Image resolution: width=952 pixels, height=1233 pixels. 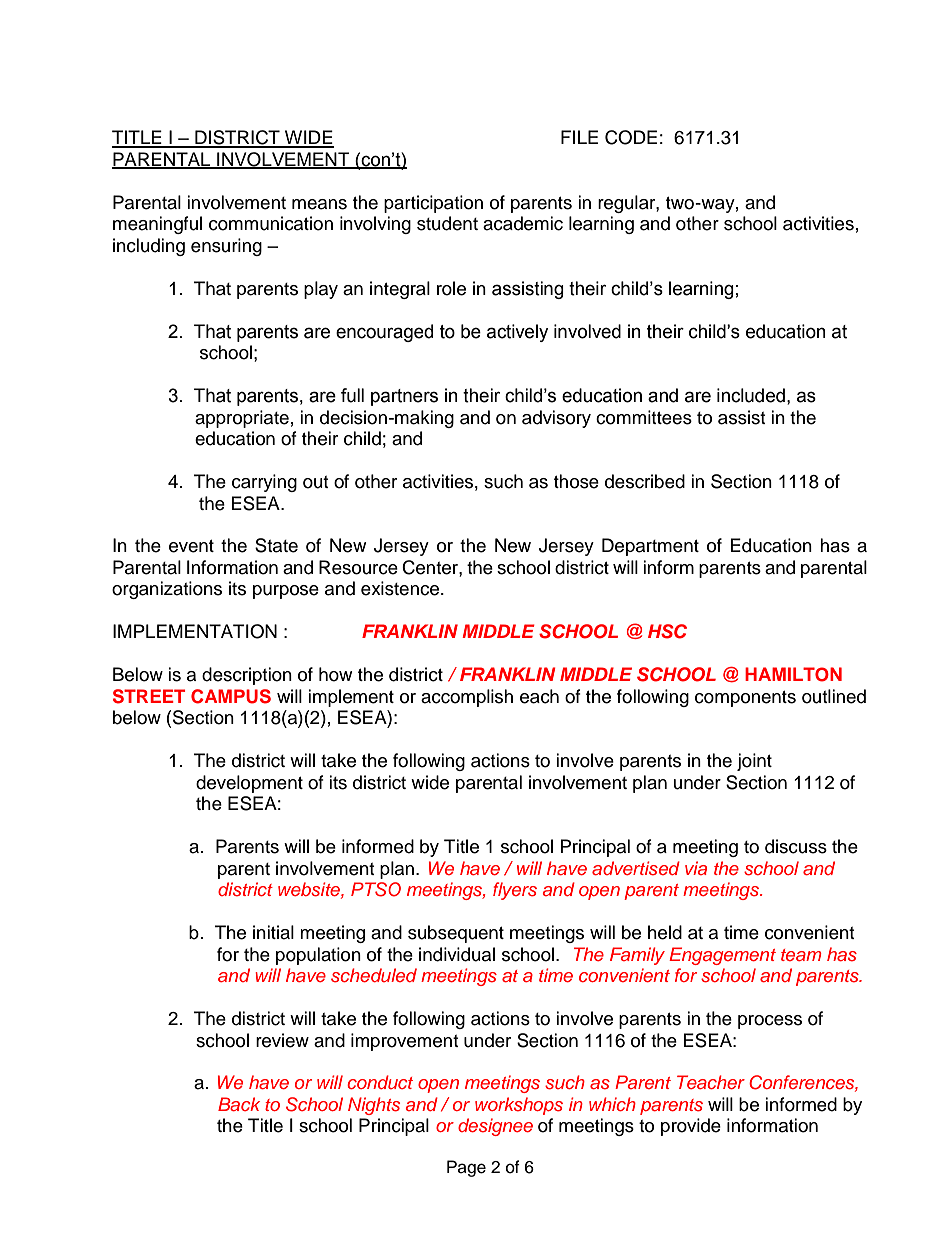 I want to click on participation, so click(x=433, y=204).
